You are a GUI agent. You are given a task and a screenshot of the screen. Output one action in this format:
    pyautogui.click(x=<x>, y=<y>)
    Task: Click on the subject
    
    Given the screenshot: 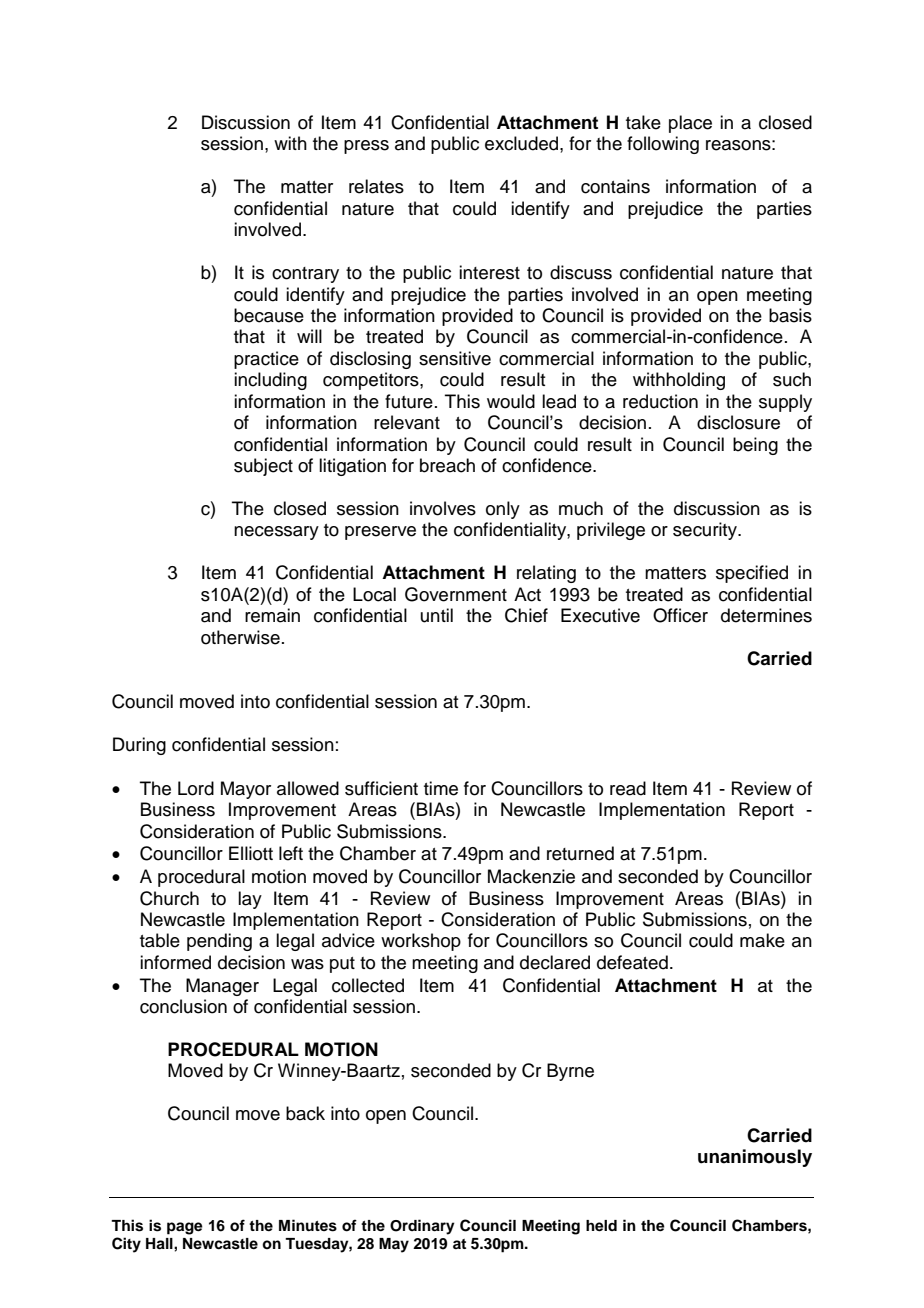 What is the action you would take?
    pyautogui.click(x=263, y=467)
